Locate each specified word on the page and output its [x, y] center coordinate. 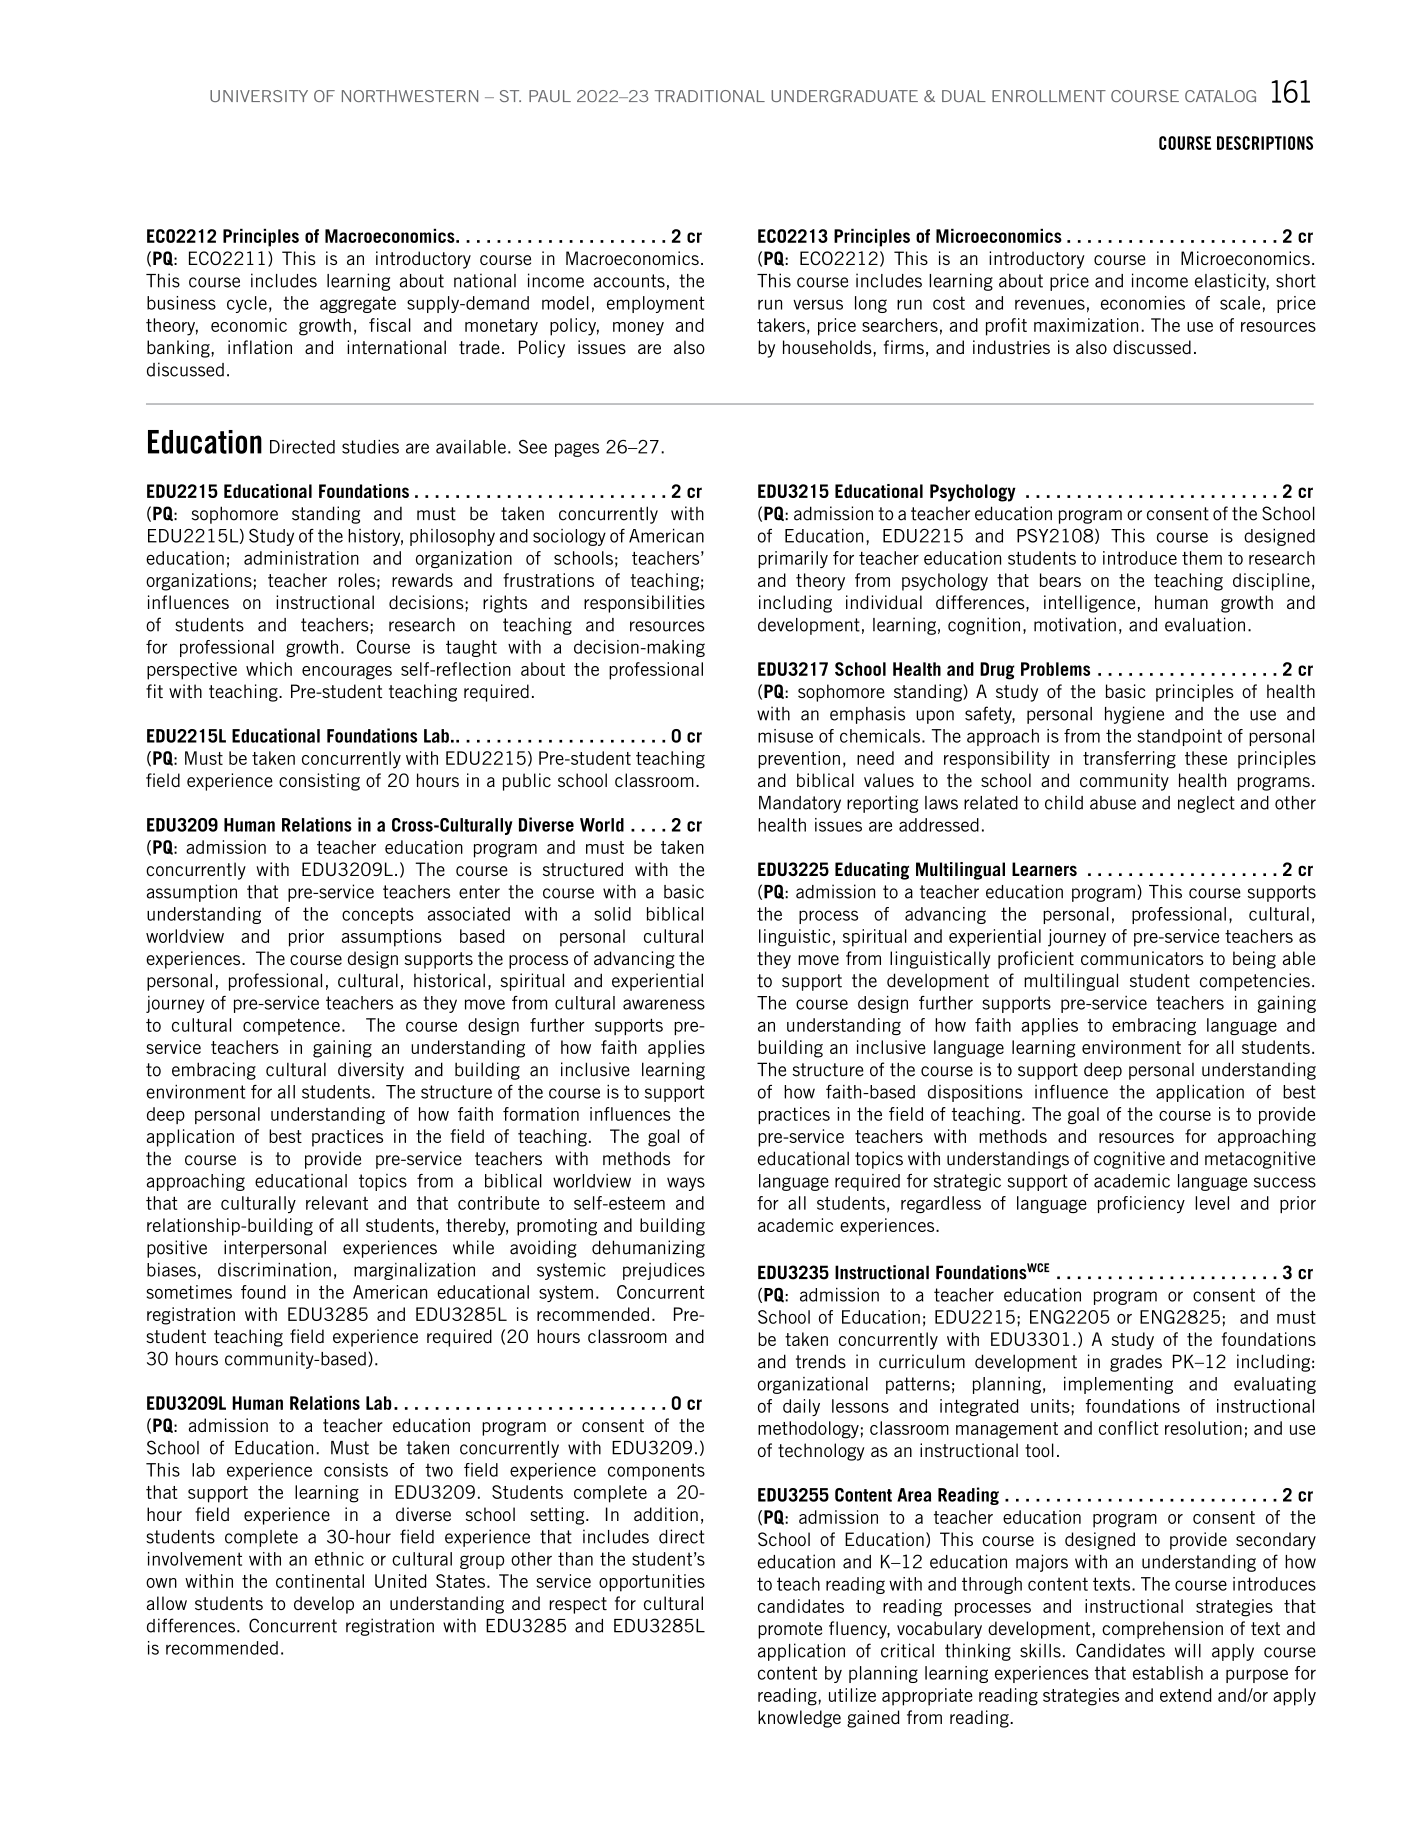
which [269, 669]
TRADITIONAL [710, 96]
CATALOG [1220, 96]
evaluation [1205, 624]
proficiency [1141, 1204]
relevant [337, 1203]
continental [320, 1581]
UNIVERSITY [259, 96]
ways [686, 1184]
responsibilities [644, 604]
